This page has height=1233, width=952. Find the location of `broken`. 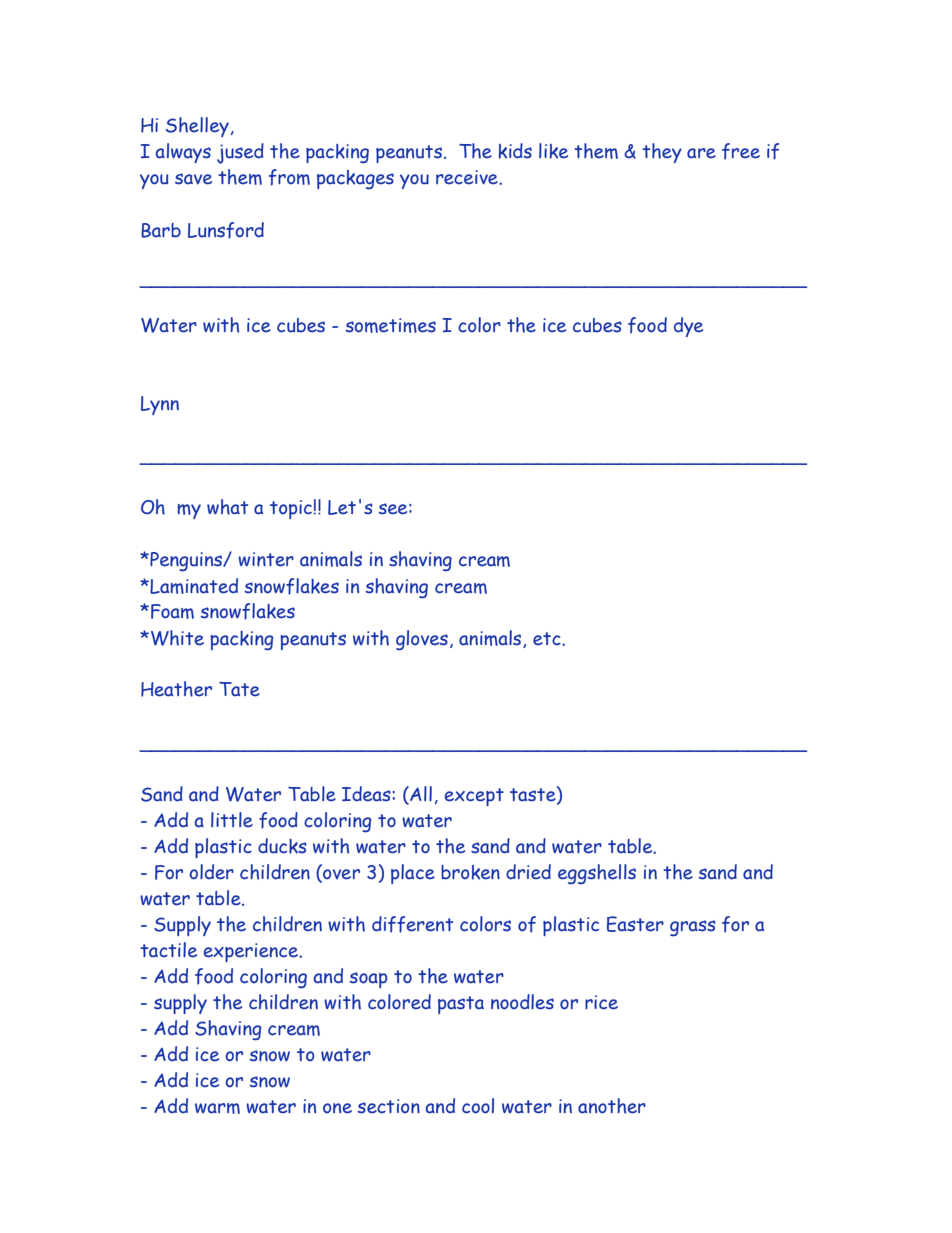

broken is located at coordinates (470, 872).
